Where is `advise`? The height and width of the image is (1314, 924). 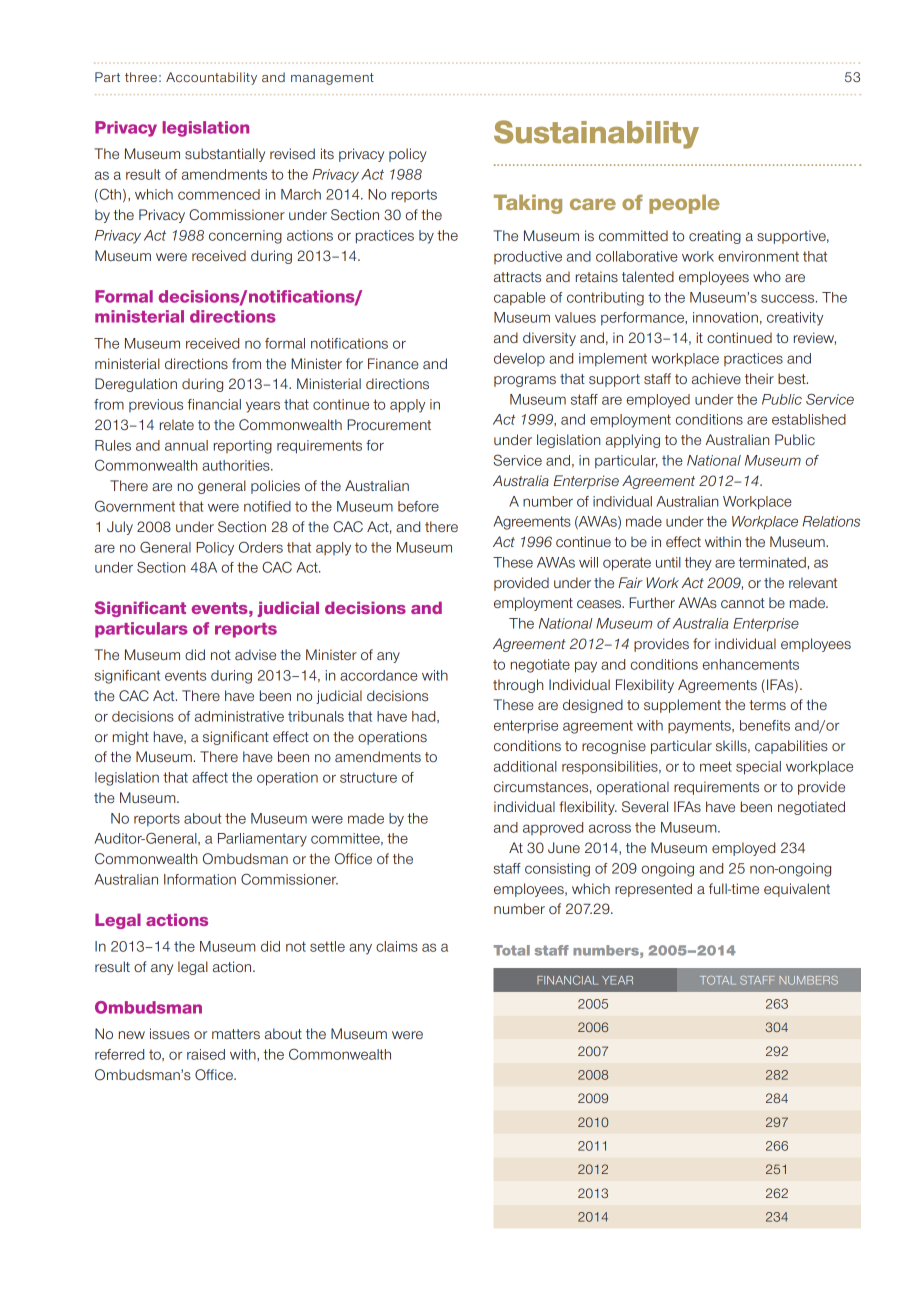 advise is located at coordinates (255, 654).
